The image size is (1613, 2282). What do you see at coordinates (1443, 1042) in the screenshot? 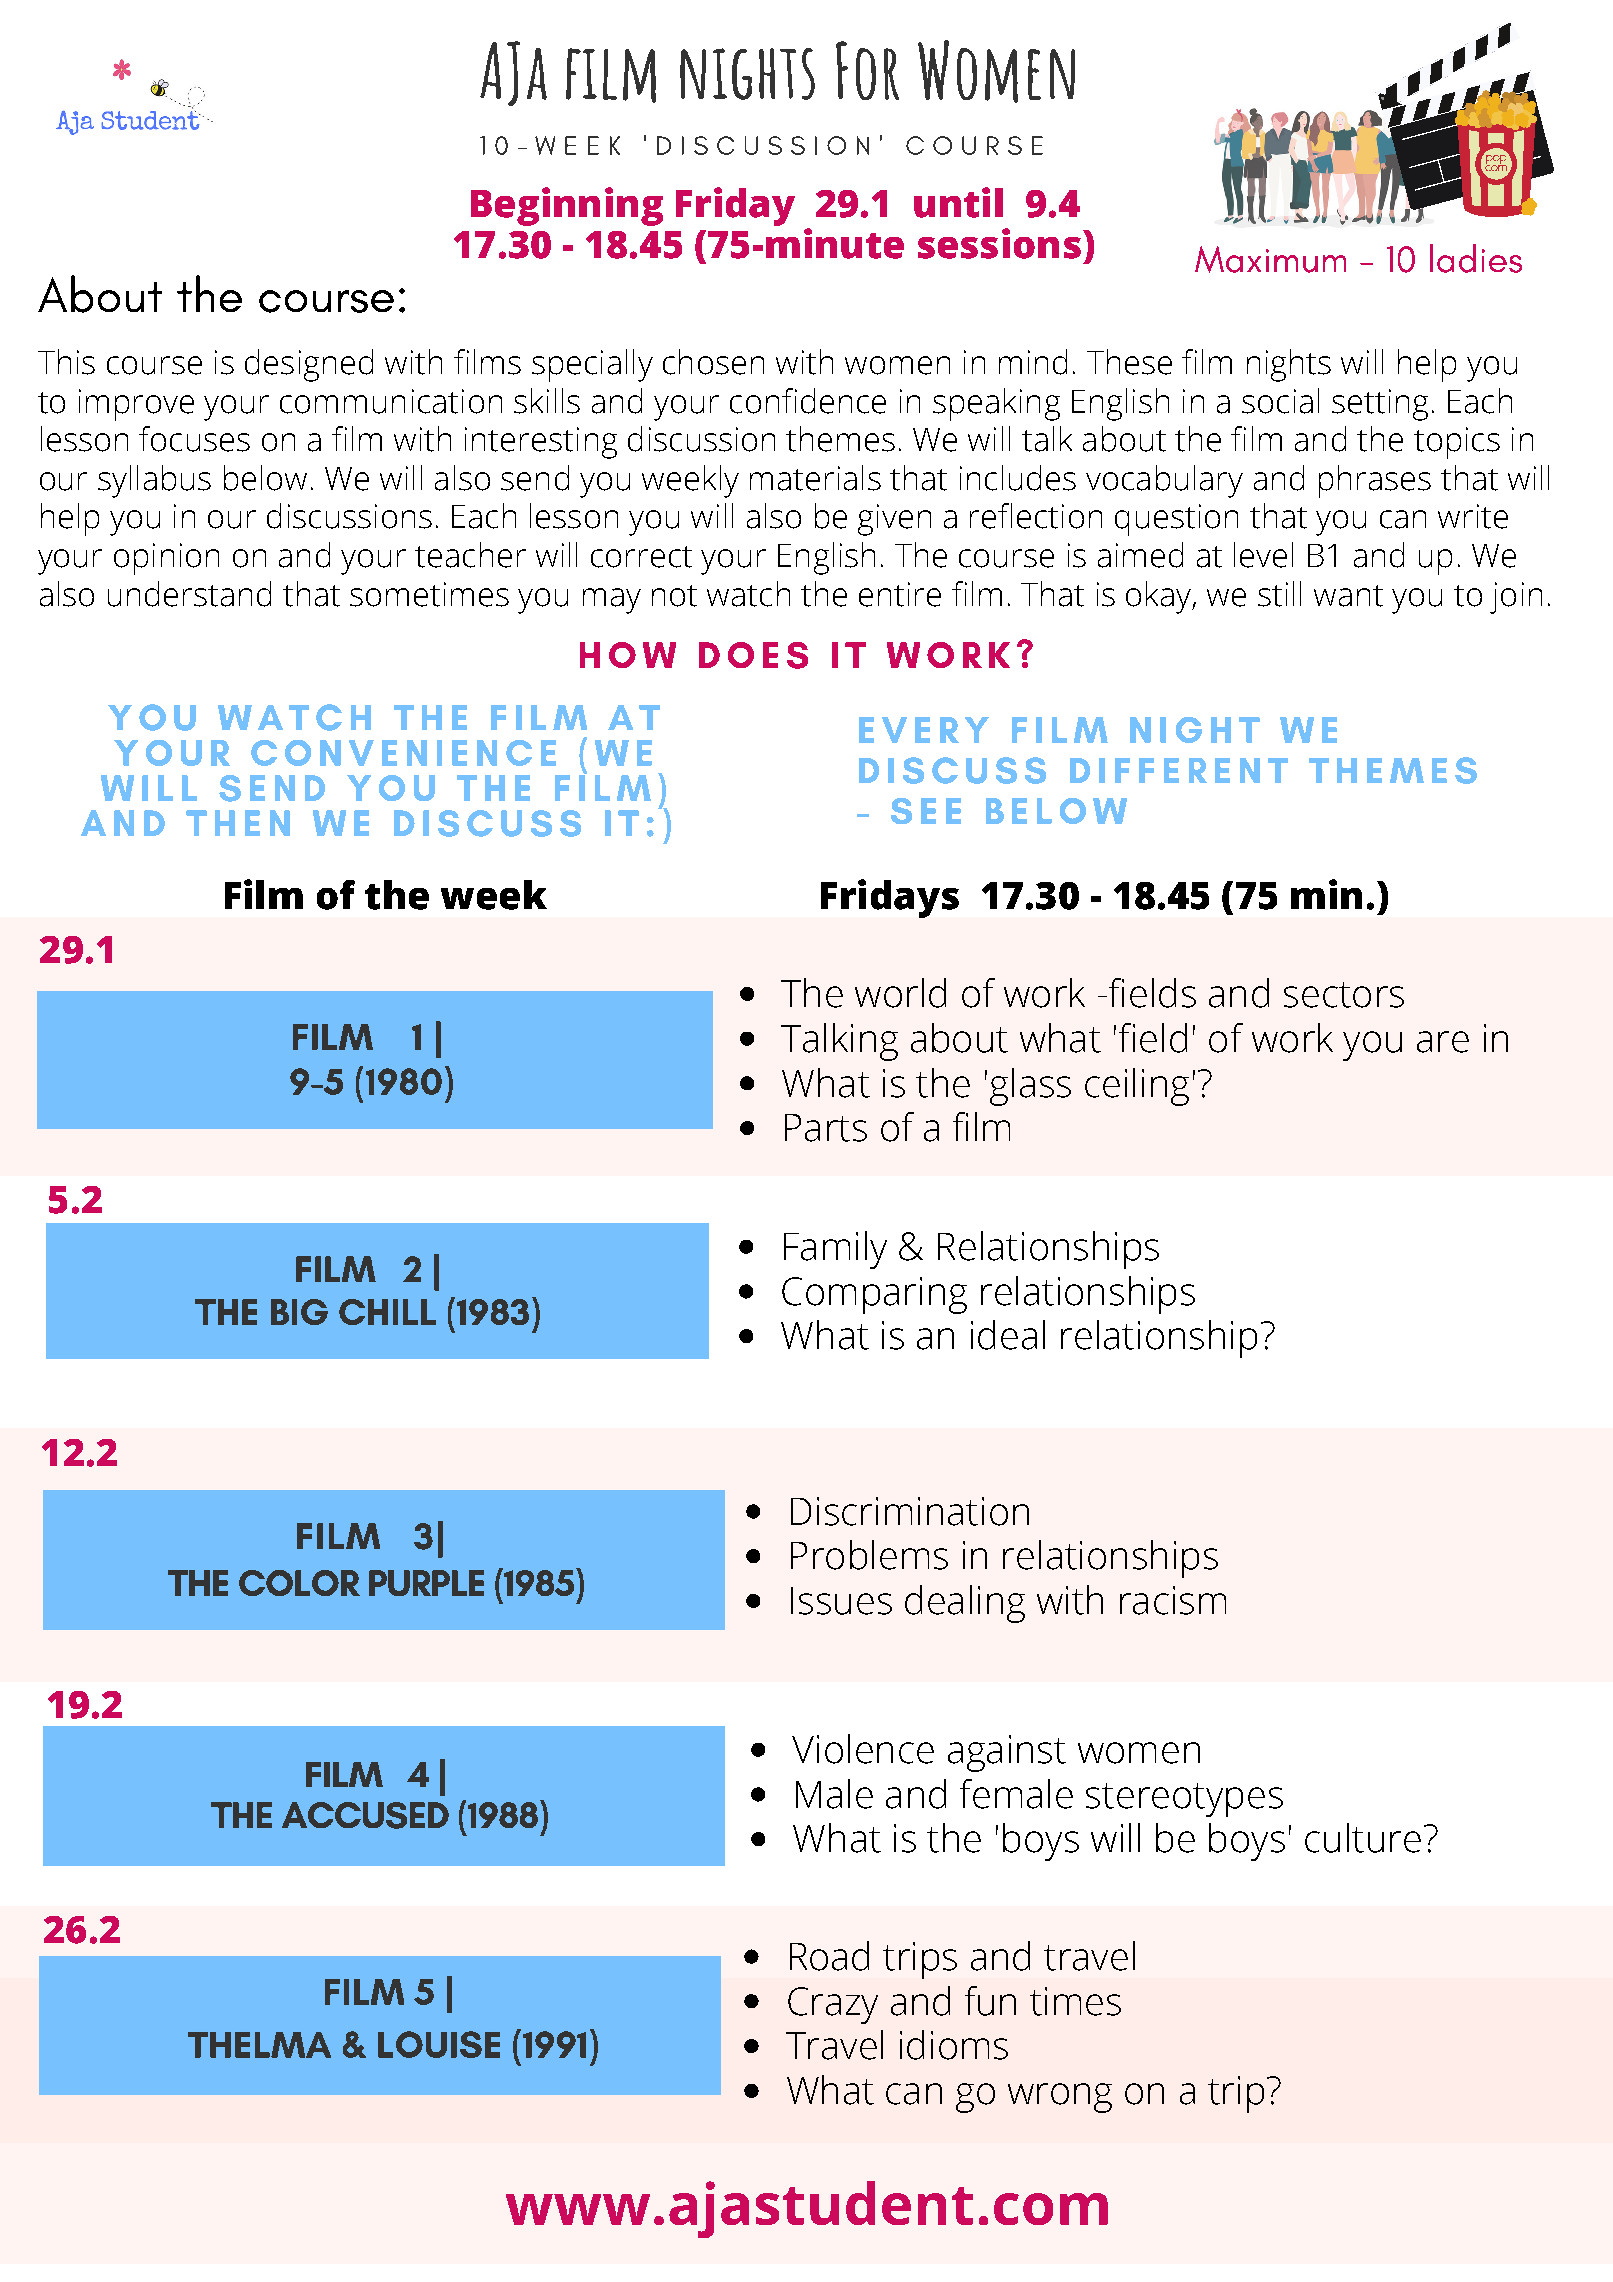
I see `are` at bounding box center [1443, 1042].
